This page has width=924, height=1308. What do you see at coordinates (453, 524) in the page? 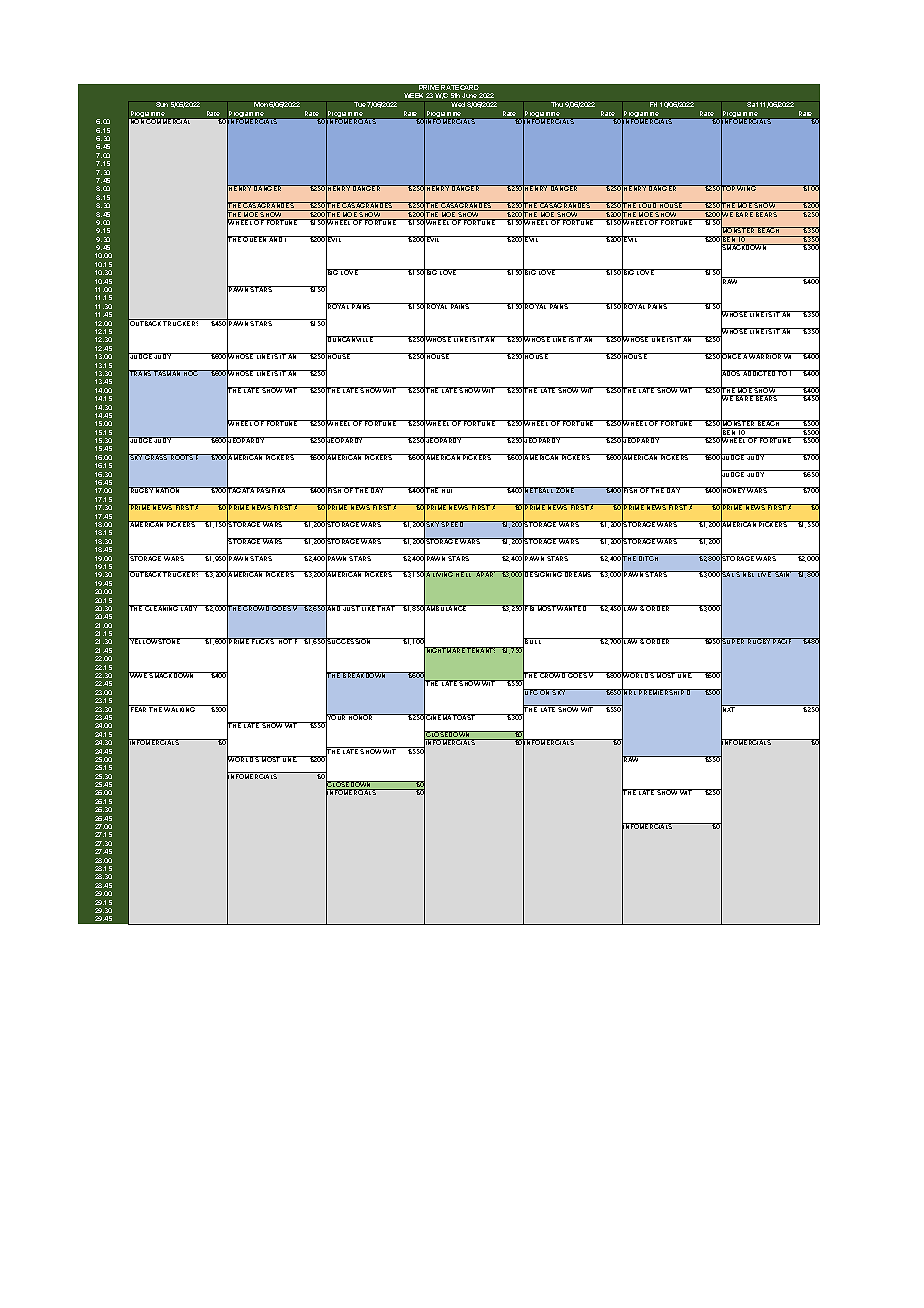
I see `SPEED` at bounding box center [453, 524].
